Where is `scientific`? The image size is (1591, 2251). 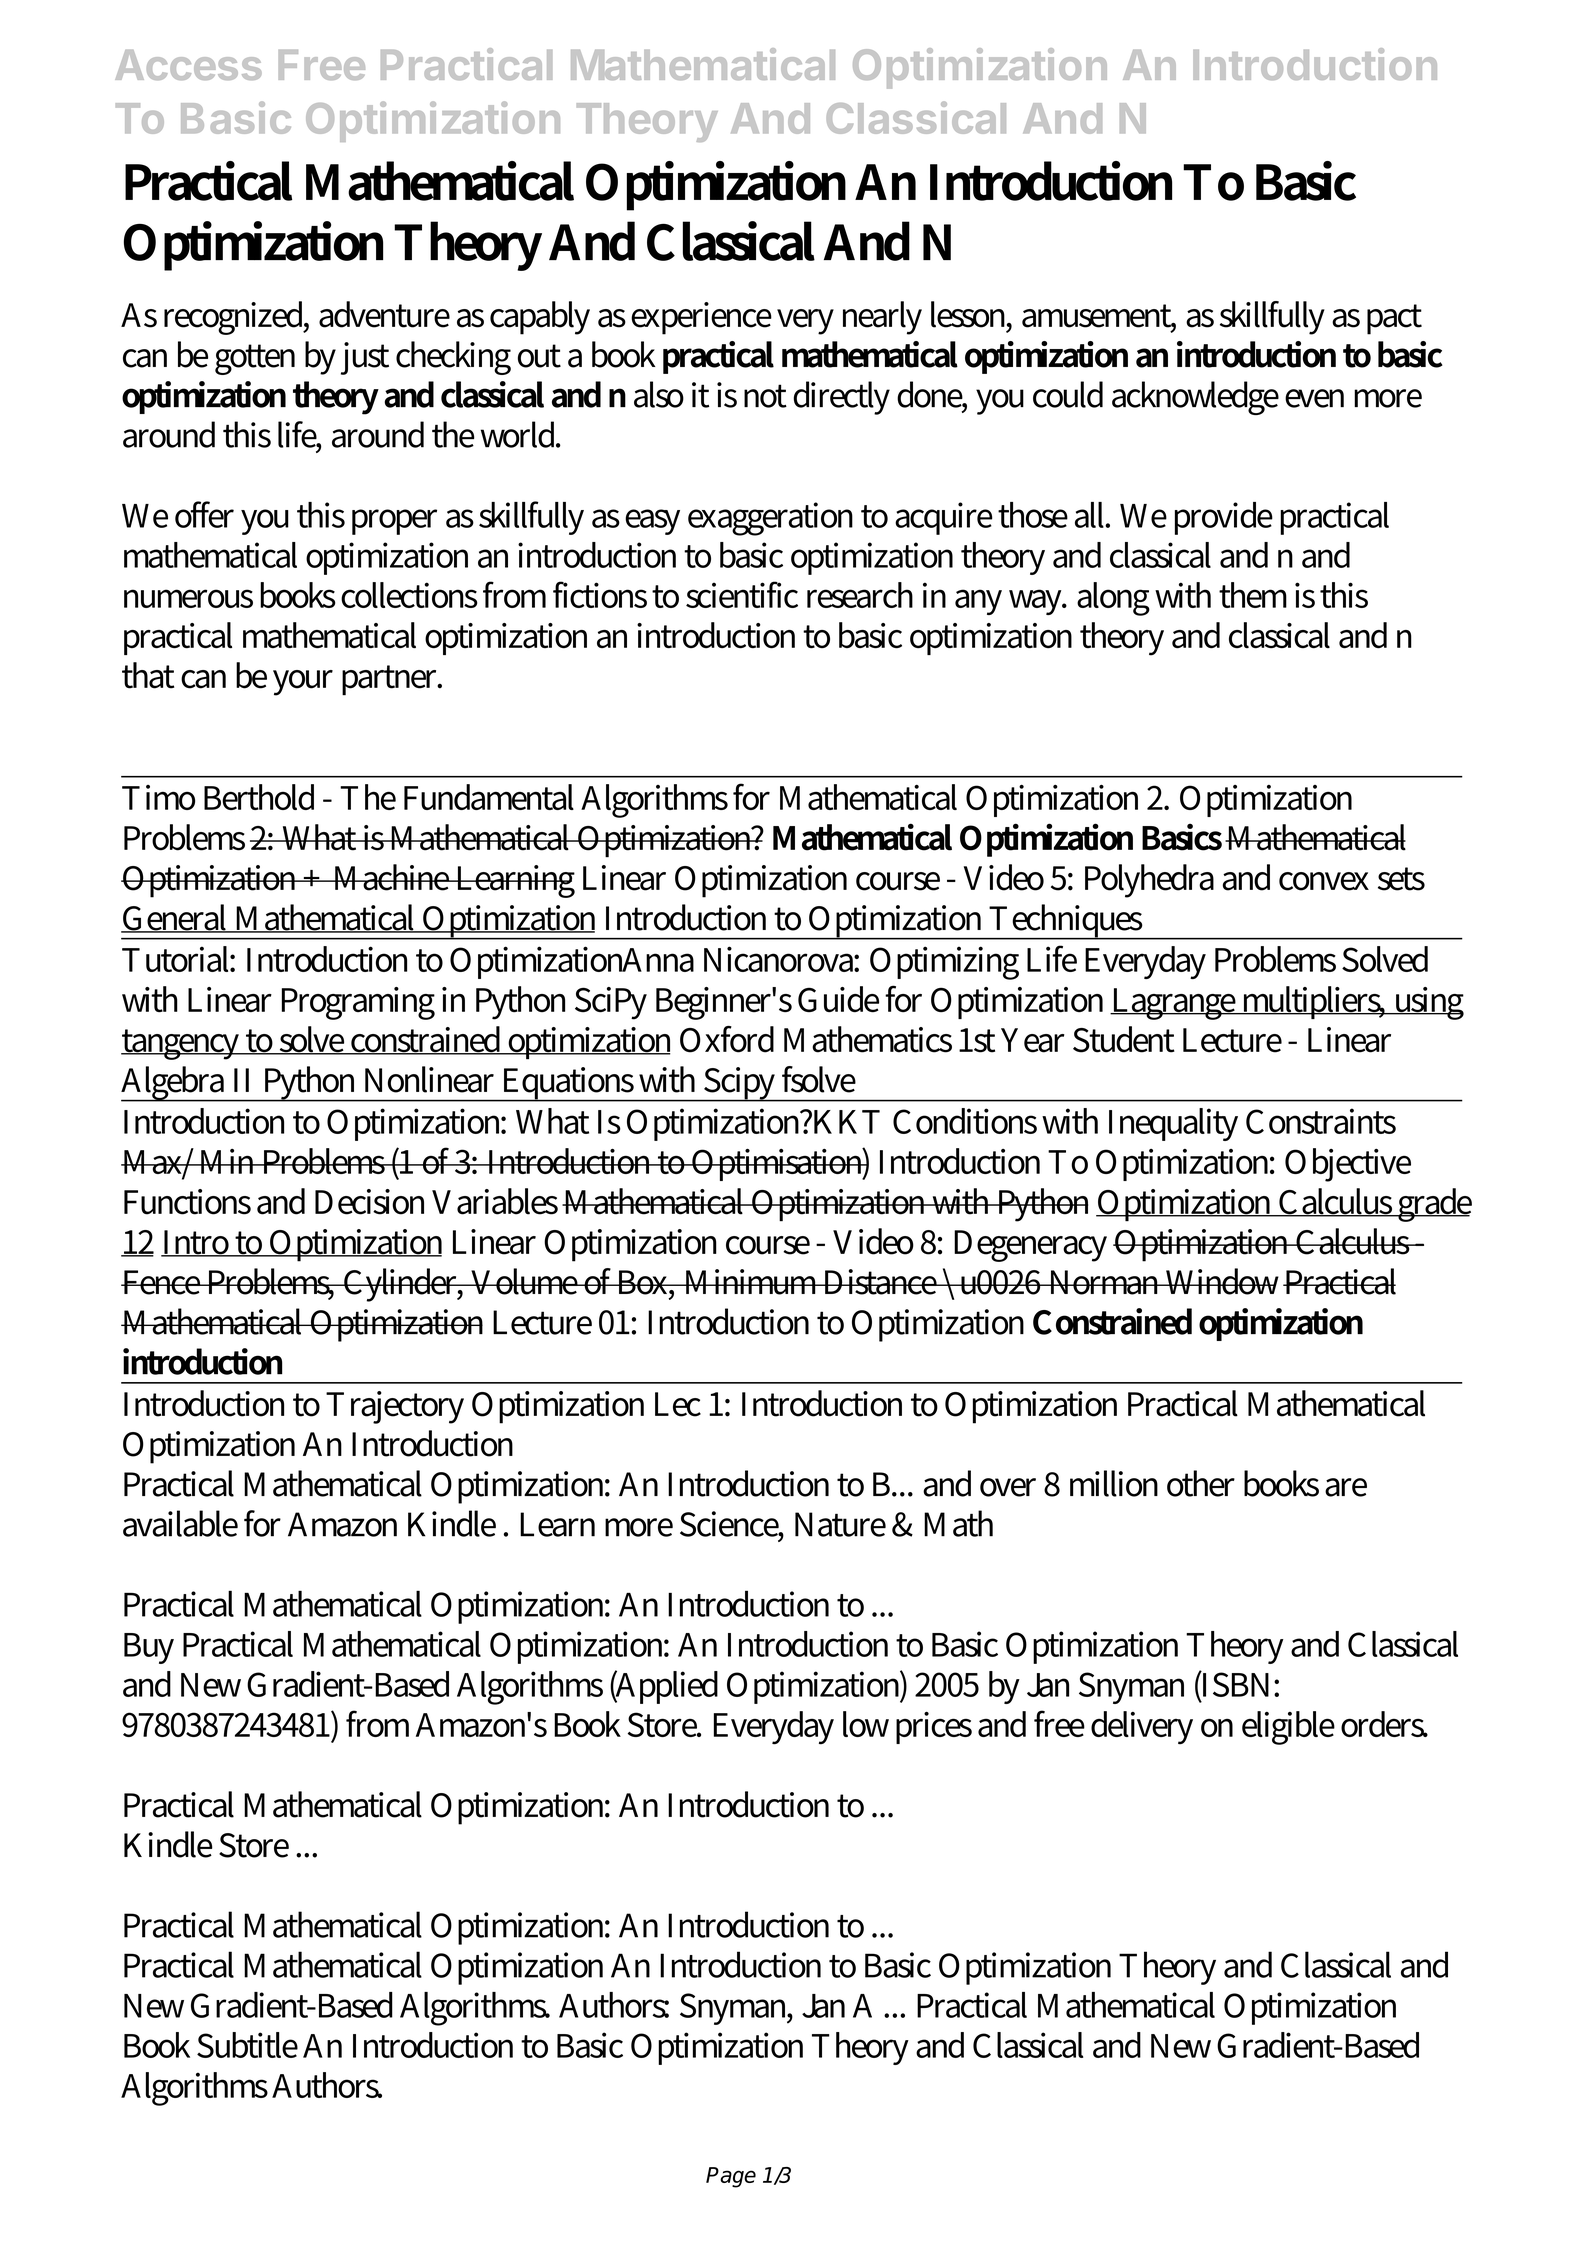
scientific is located at coordinates (742, 594).
